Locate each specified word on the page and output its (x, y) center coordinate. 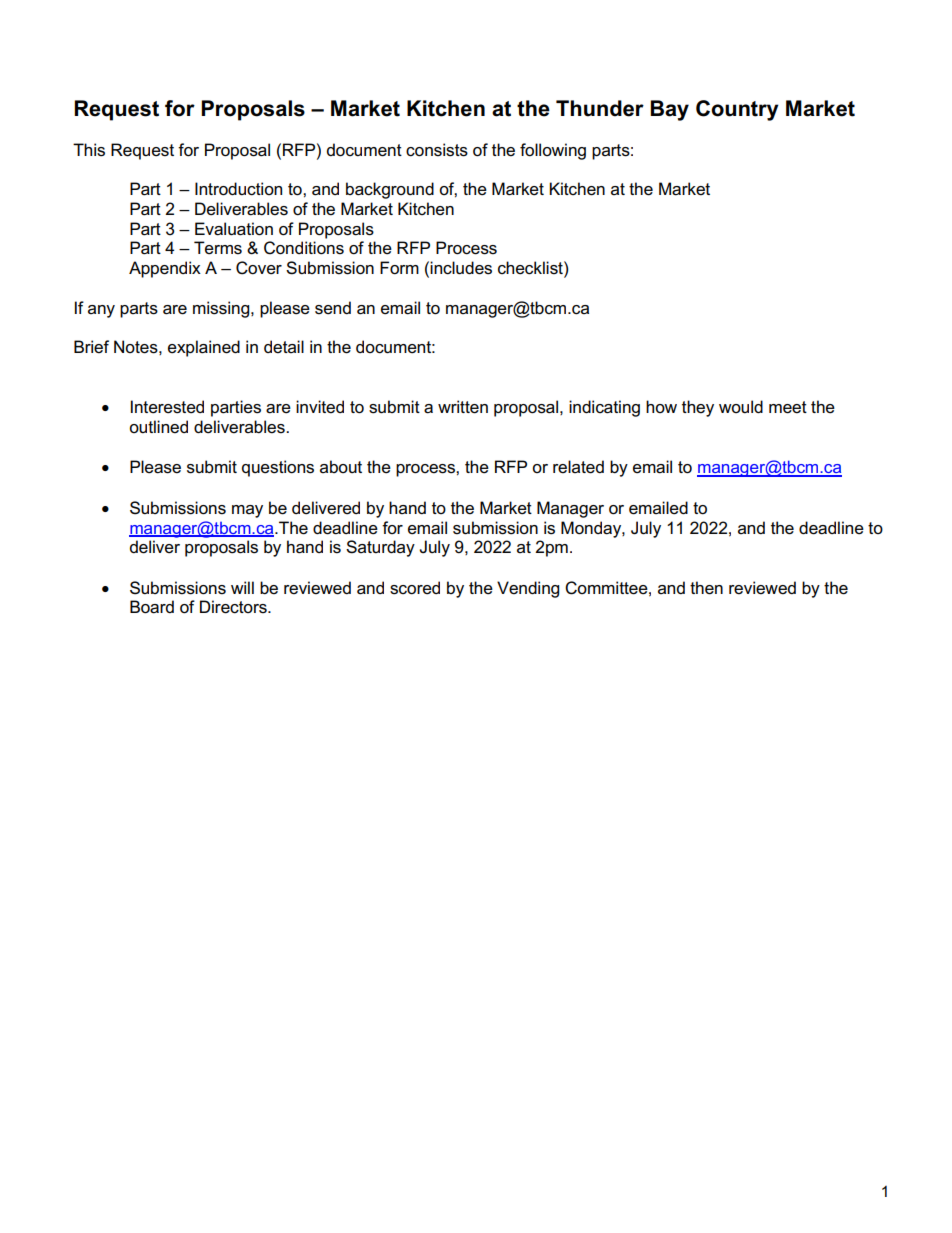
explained (204, 348)
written (463, 407)
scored (415, 588)
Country (737, 110)
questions (278, 468)
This (89, 150)
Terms (218, 248)
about (341, 466)
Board (152, 607)
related (578, 467)
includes (461, 268)
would (741, 406)
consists (437, 150)
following (553, 151)
